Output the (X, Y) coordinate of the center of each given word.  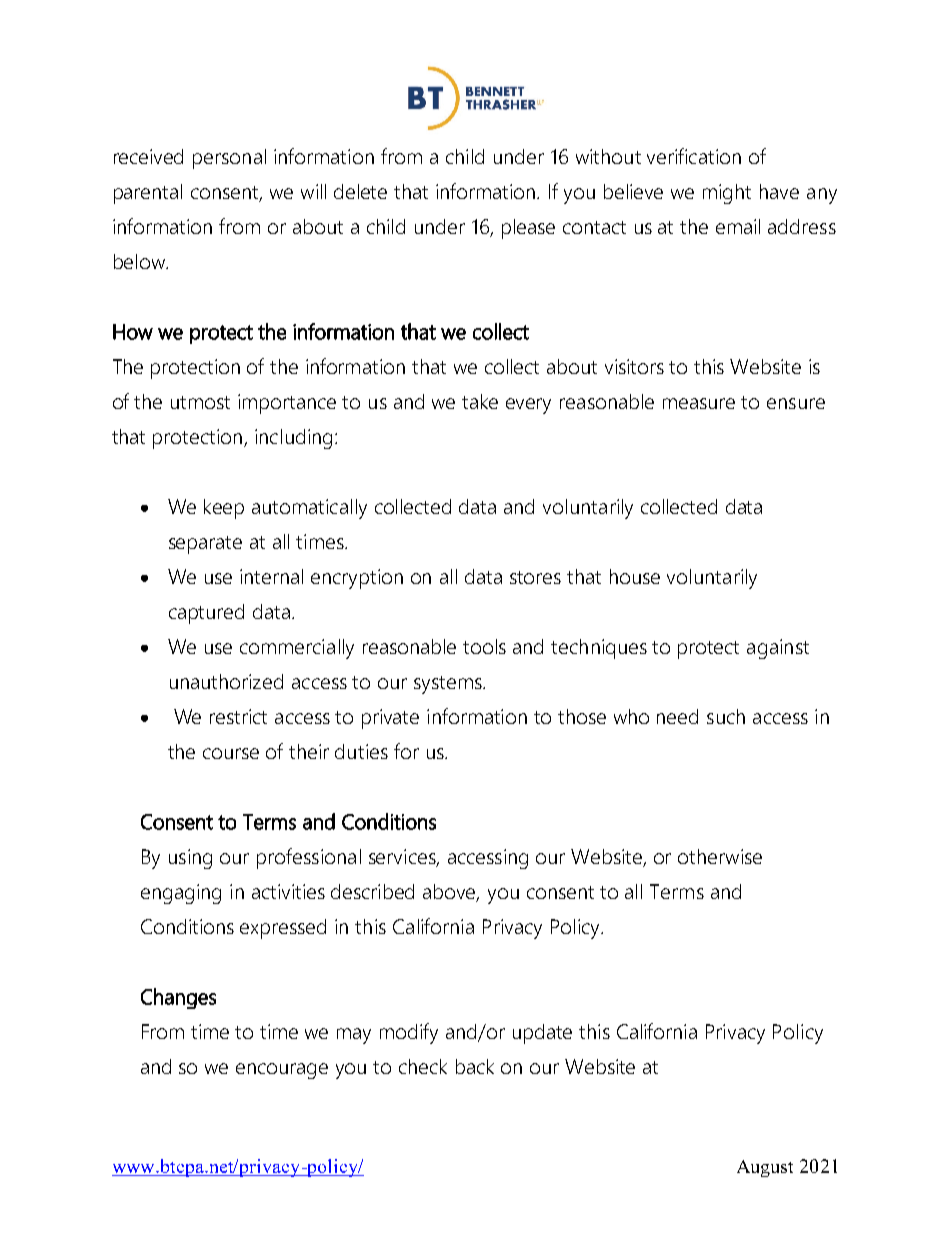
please (528, 229)
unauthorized (226, 681)
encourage (282, 1071)
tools (484, 646)
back (475, 1066)
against (778, 649)
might (727, 194)
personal (229, 159)
